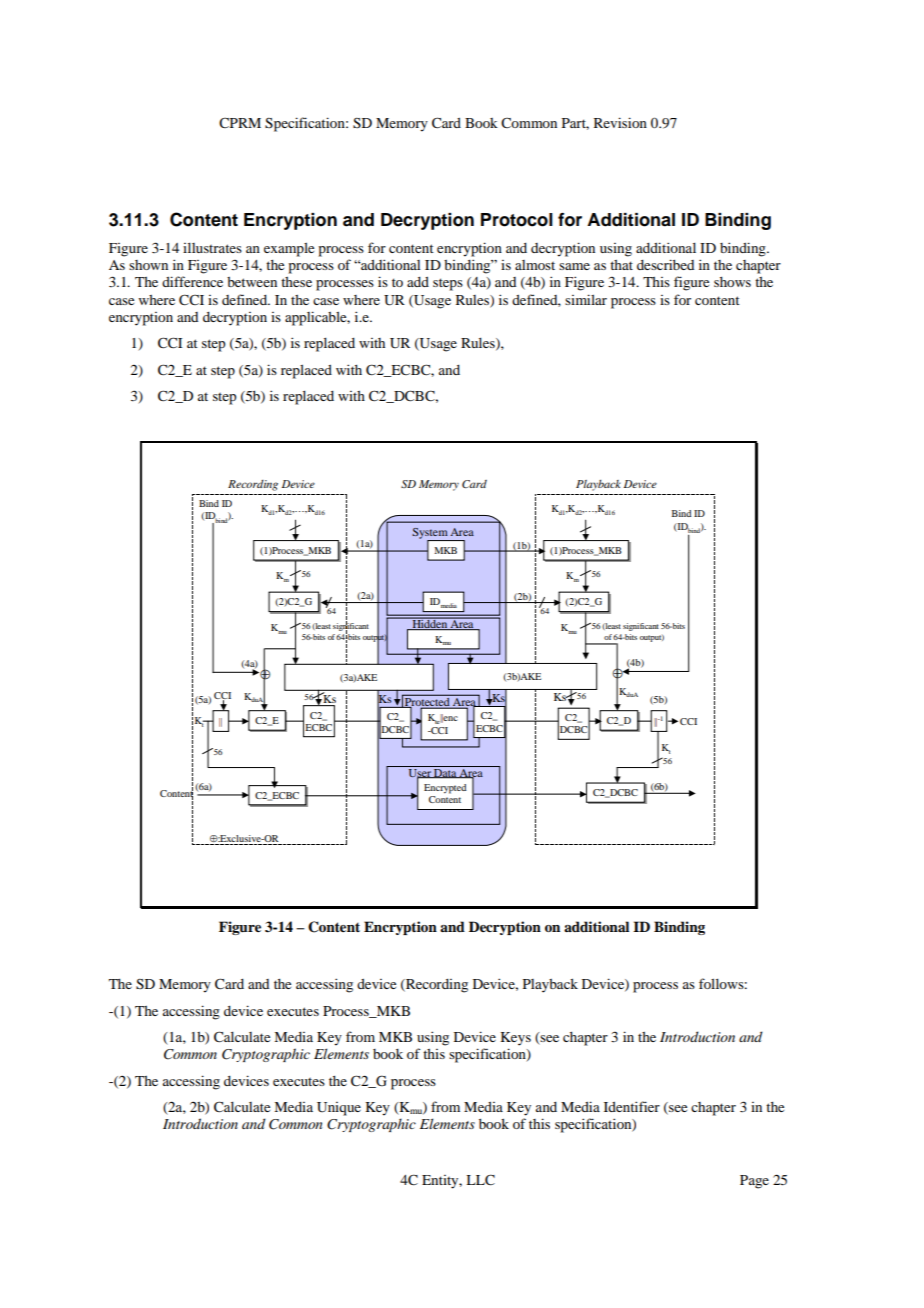 This screenshot has height=1308, width=924. What do you see at coordinates (431, 534) in the screenshot?
I see `System` at bounding box center [431, 534].
